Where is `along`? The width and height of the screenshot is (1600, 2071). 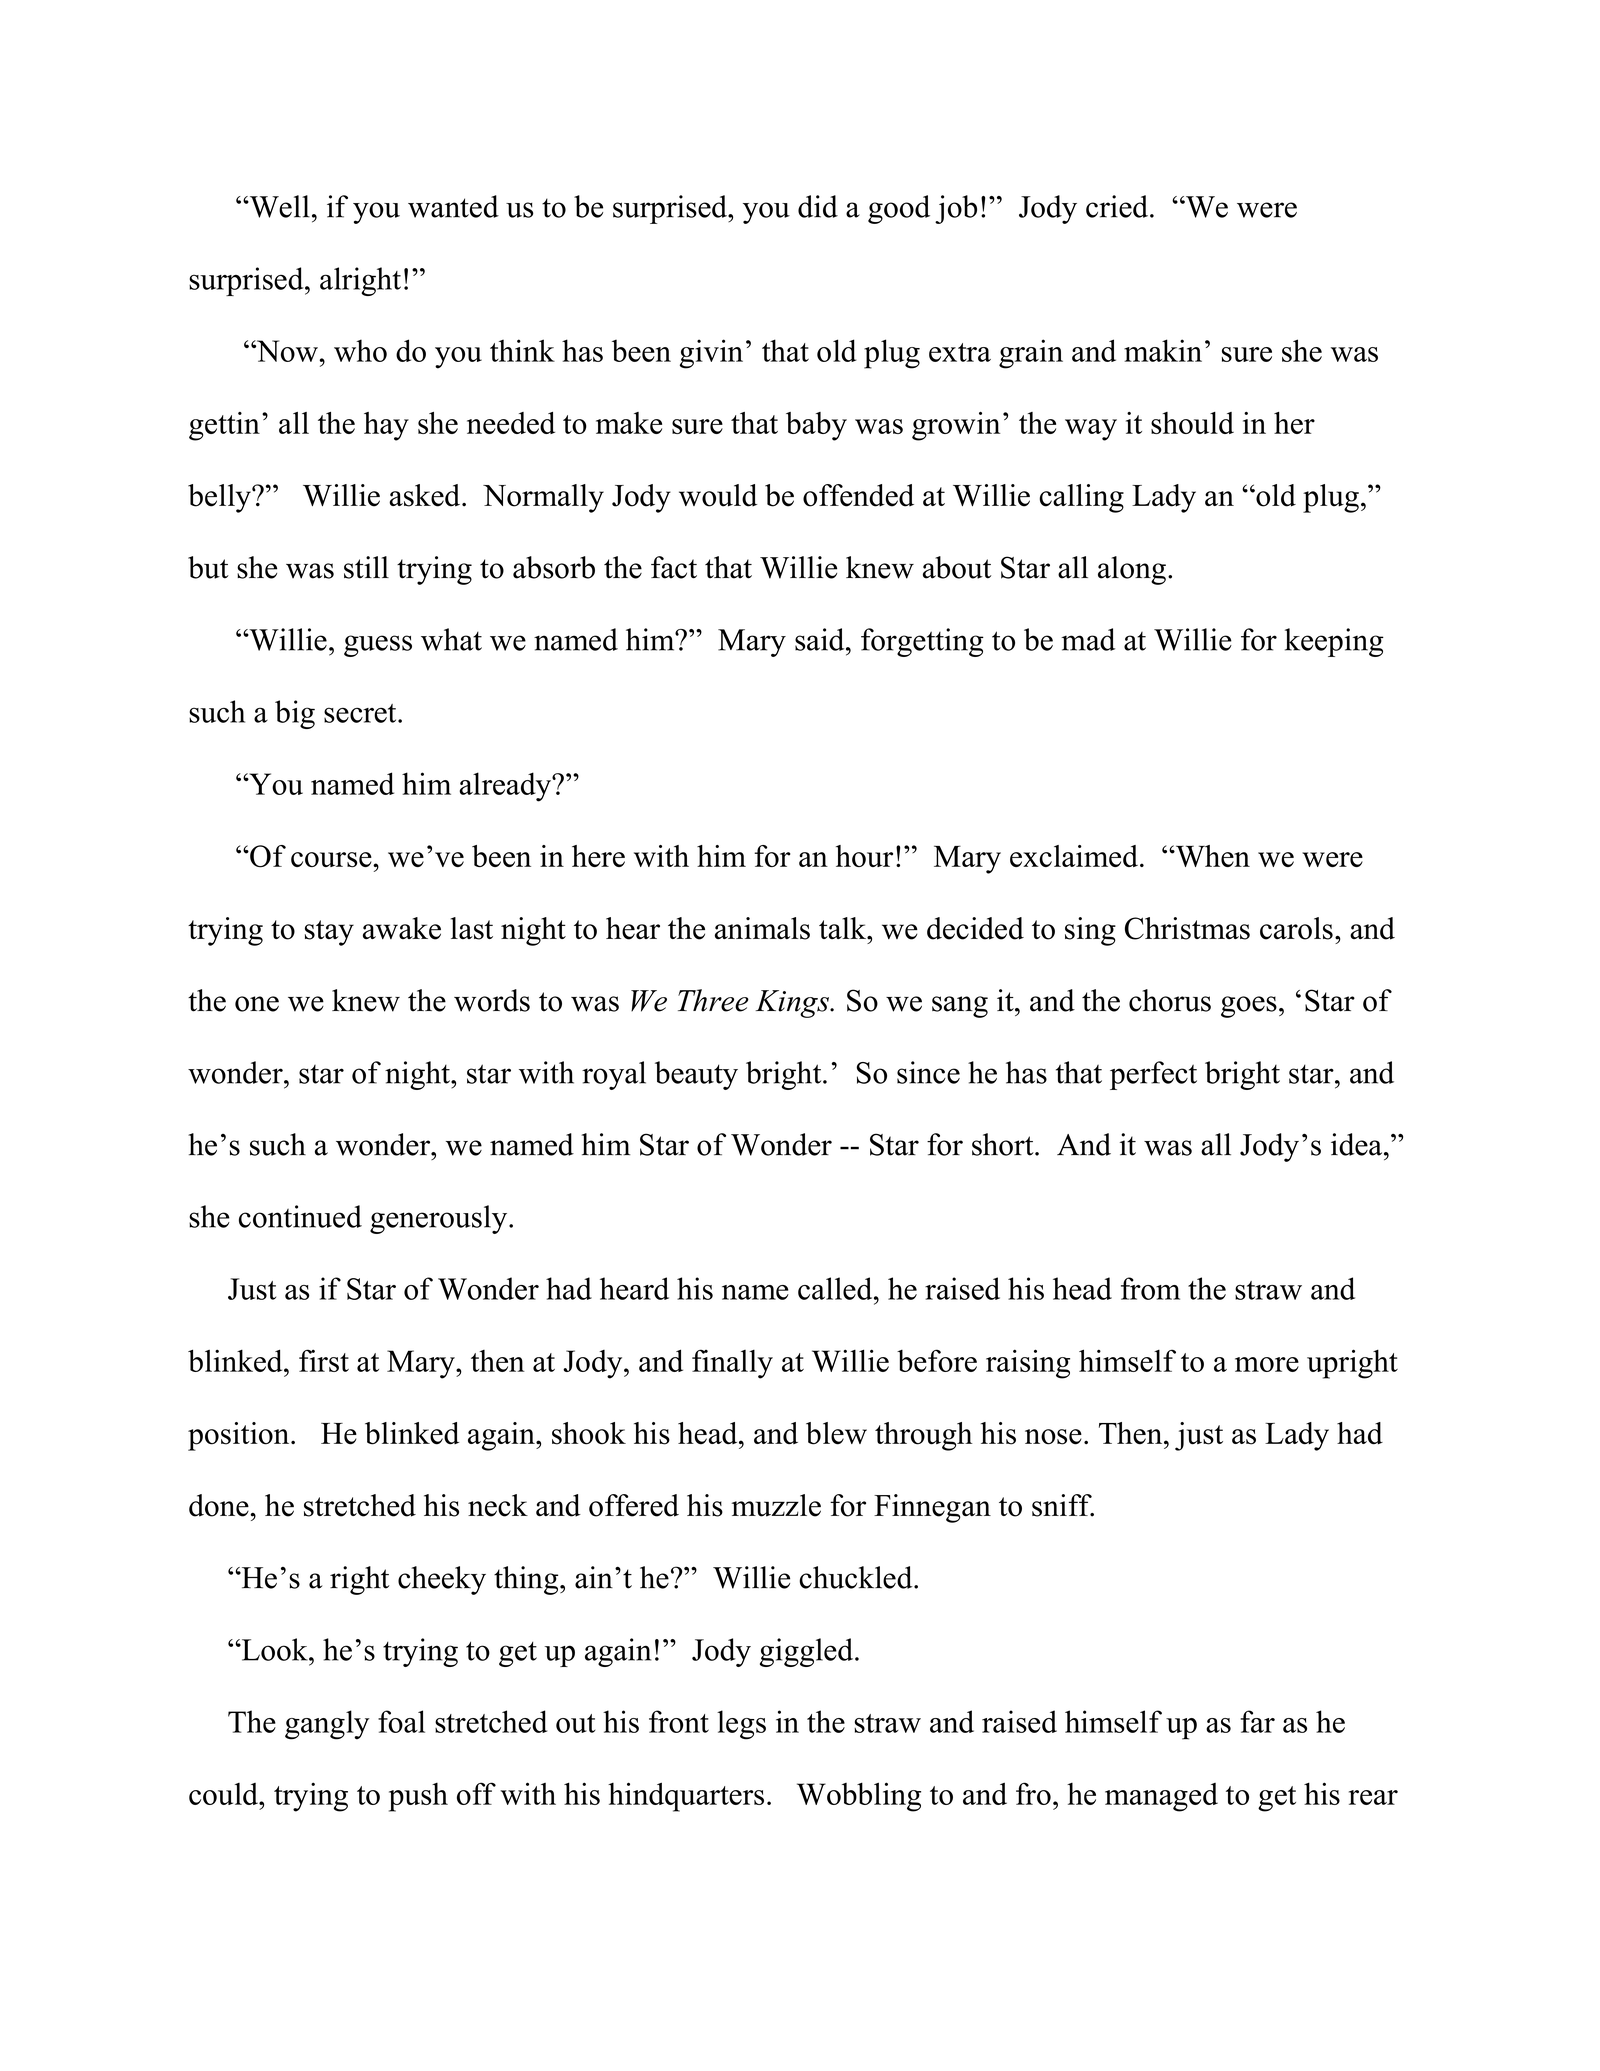 along is located at coordinates (1132, 570).
